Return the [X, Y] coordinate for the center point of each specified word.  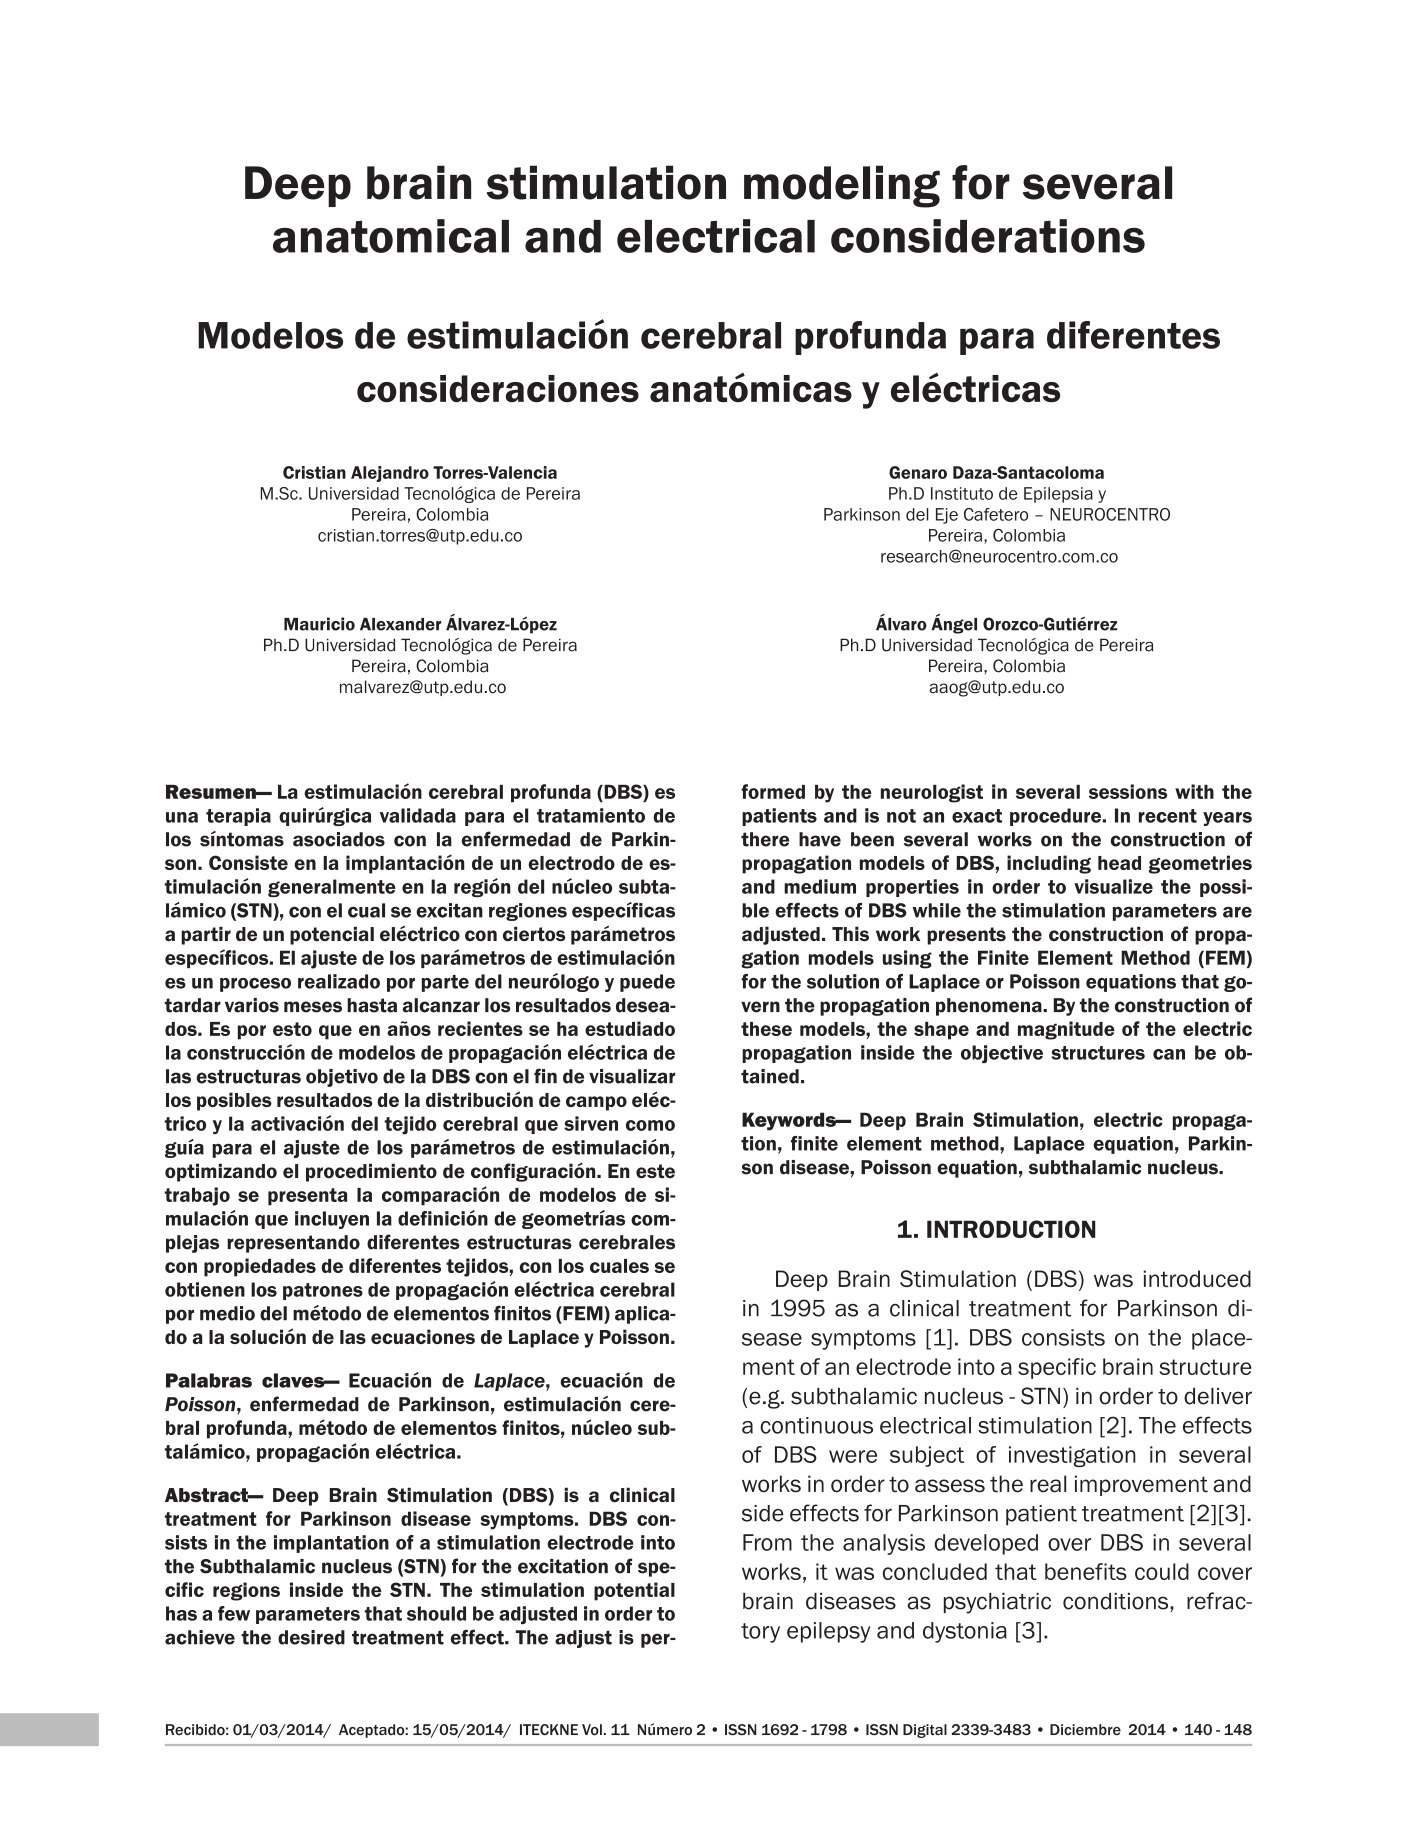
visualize [1113, 886]
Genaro [918, 472]
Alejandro [390, 474]
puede [647, 983]
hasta [372, 1005]
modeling [842, 186]
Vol [592, 1730]
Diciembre [1085, 1729]
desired [311, 1637]
